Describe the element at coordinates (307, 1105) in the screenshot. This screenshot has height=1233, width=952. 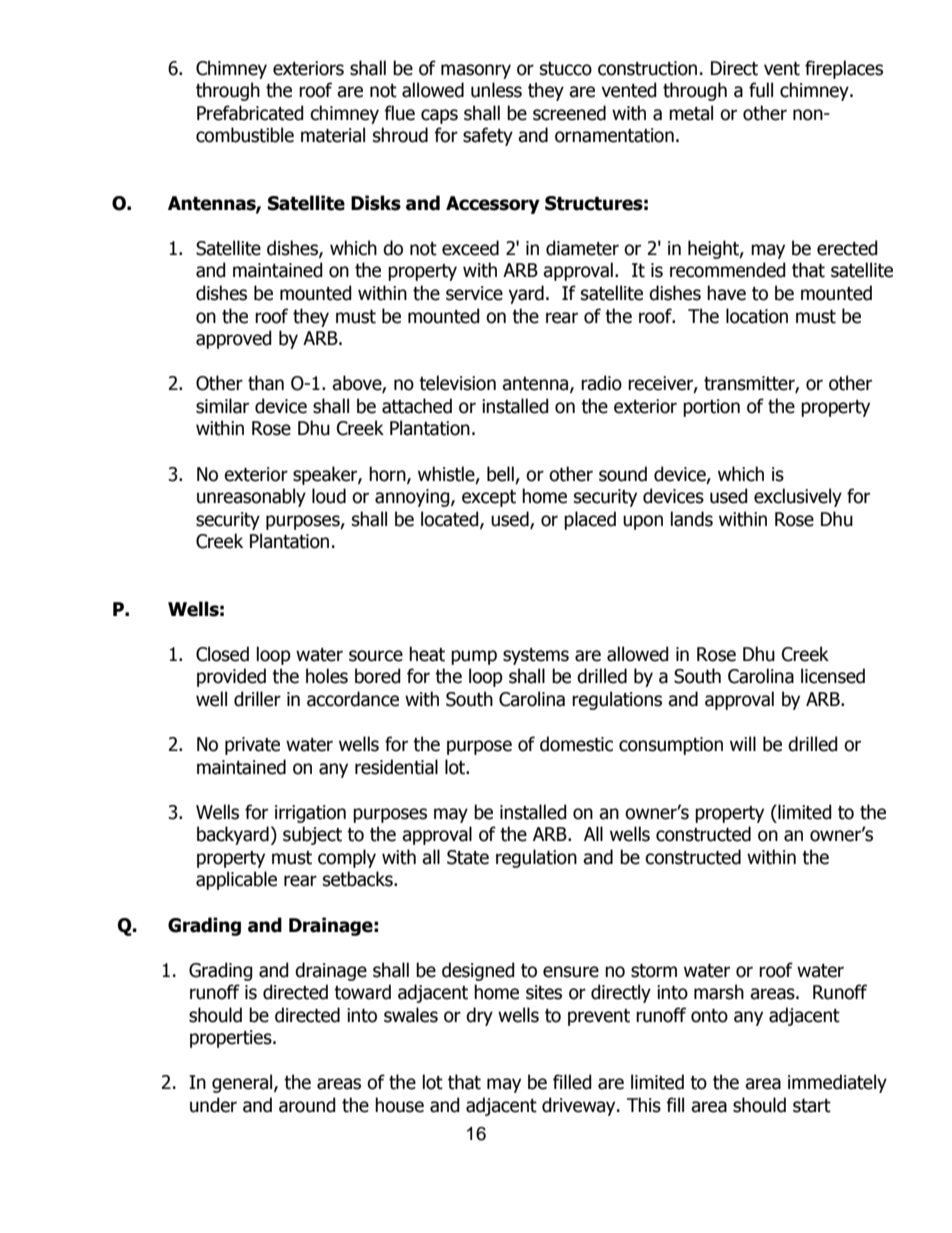
I see `around` at that location.
